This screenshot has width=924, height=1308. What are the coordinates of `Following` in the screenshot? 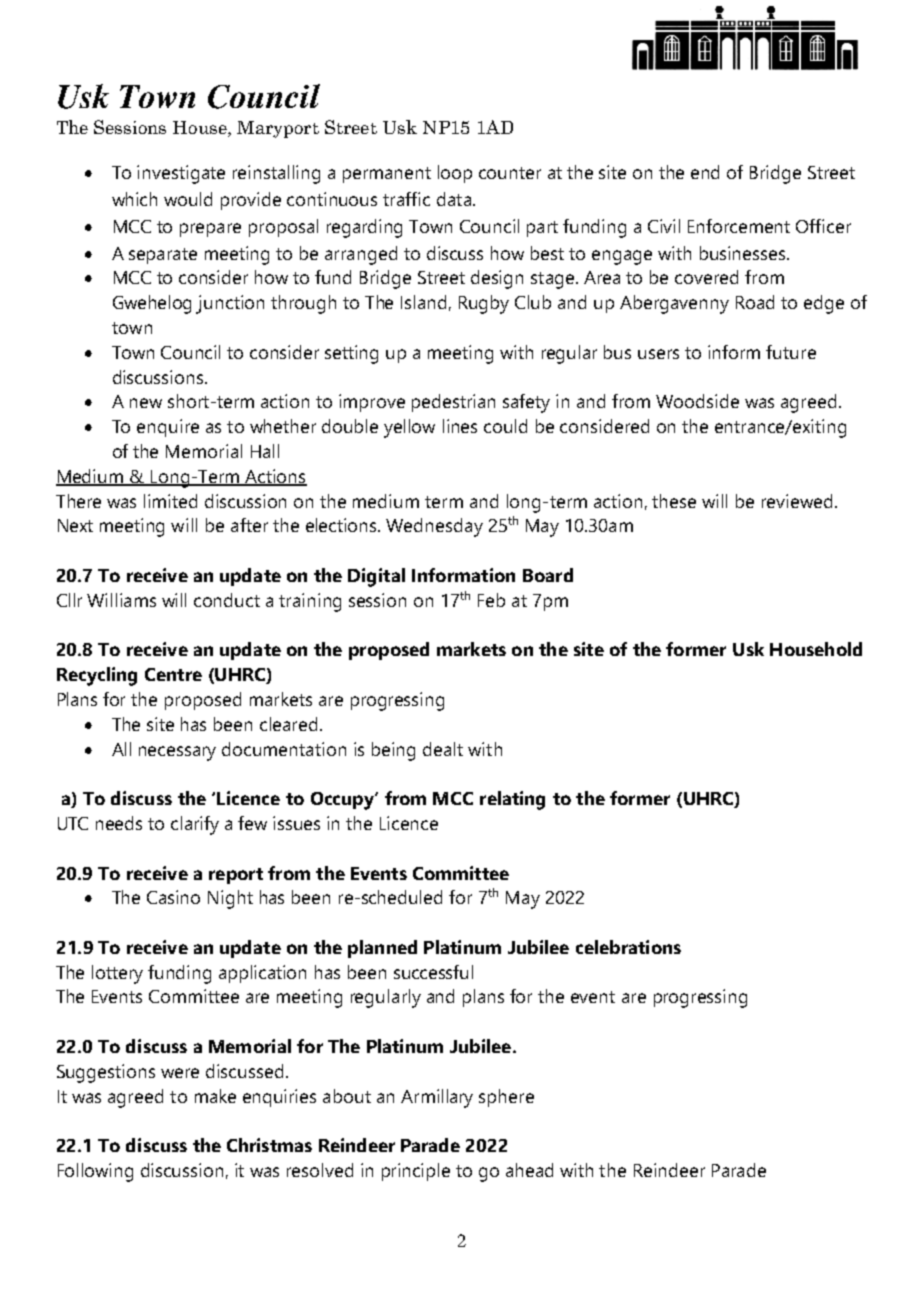 It's located at (95, 1172).
